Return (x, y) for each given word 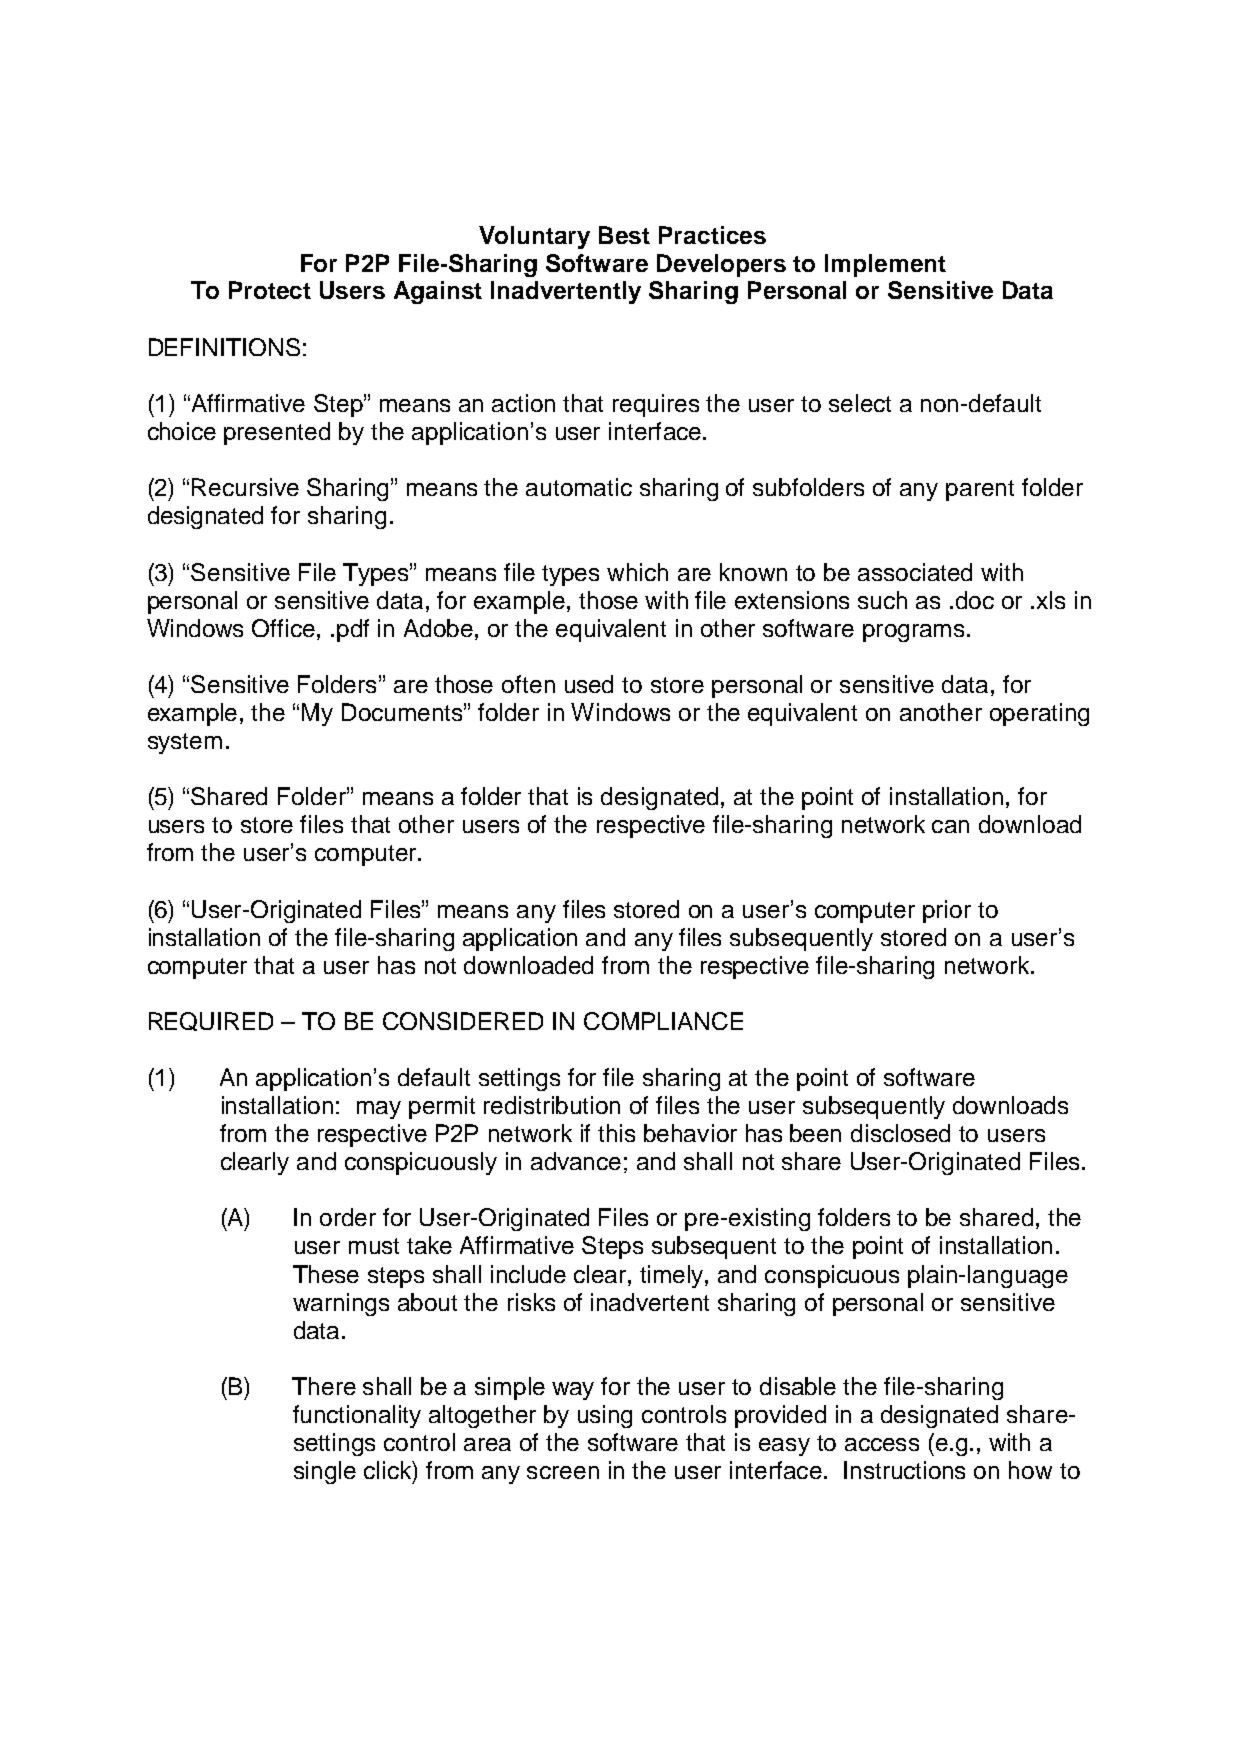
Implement (885, 265)
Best (624, 235)
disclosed (900, 1133)
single (325, 1472)
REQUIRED (211, 1021)
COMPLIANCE (663, 1021)
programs (913, 633)
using (605, 1416)
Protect (270, 290)
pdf (353, 630)
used (589, 684)
